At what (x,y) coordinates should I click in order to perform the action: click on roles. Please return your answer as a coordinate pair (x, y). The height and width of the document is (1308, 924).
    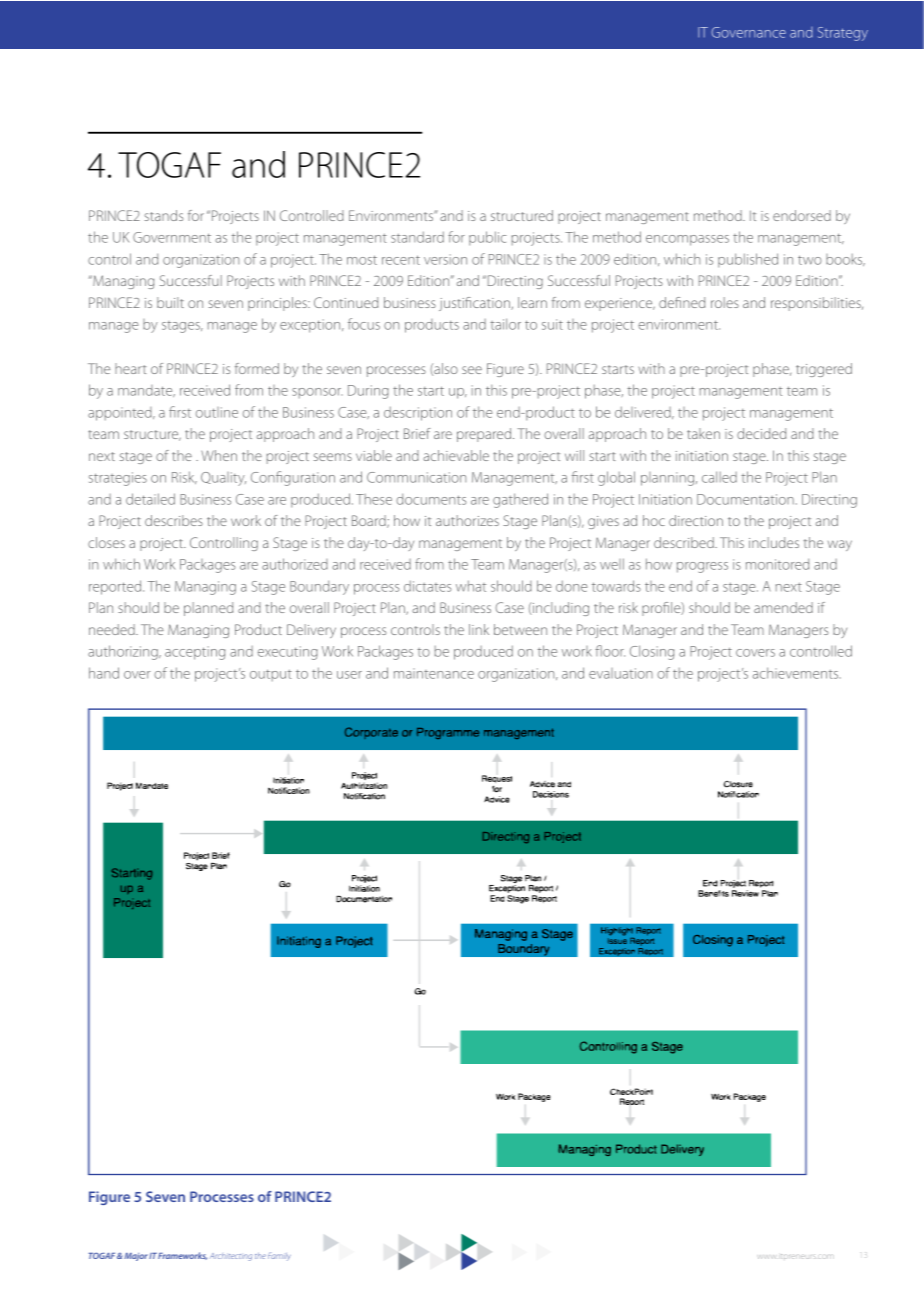
    Looking at the image, I should click on (725, 302).
